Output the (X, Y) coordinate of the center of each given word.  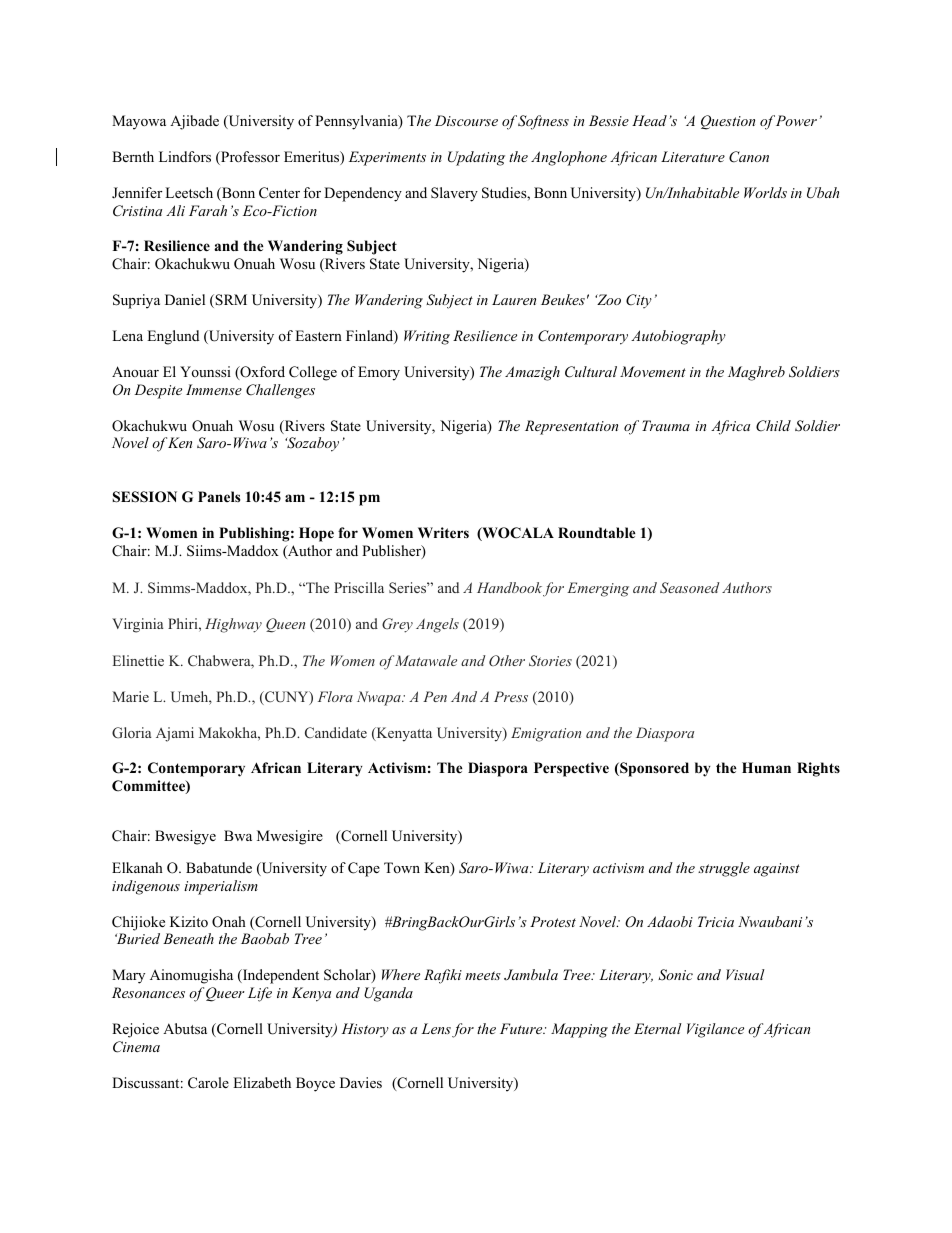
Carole (208, 1083)
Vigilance (715, 1030)
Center (279, 193)
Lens (436, 1028)
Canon (749, 157)
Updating (476, 158)
